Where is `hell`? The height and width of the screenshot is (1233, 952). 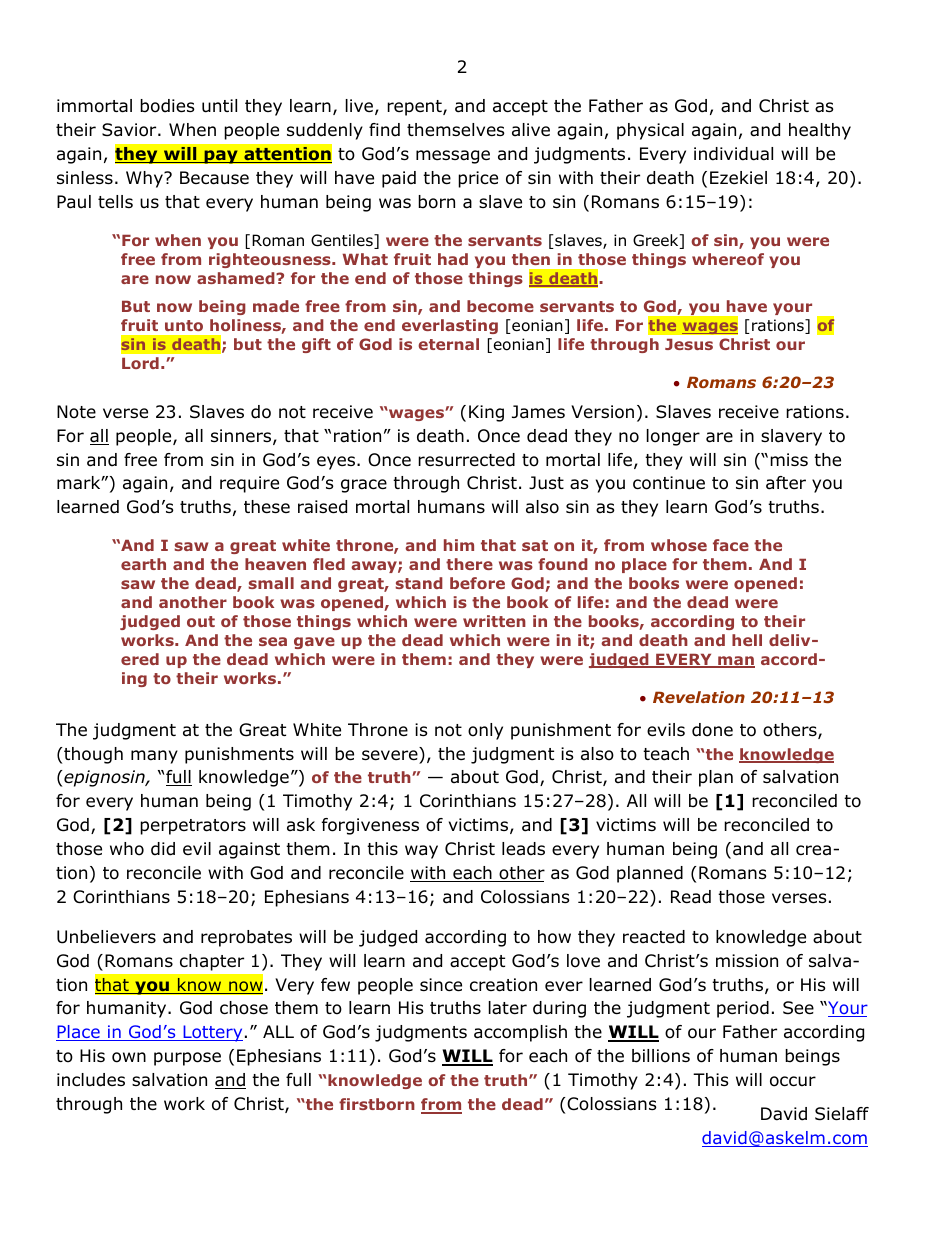
hell is located at coordinates (747, 640).
